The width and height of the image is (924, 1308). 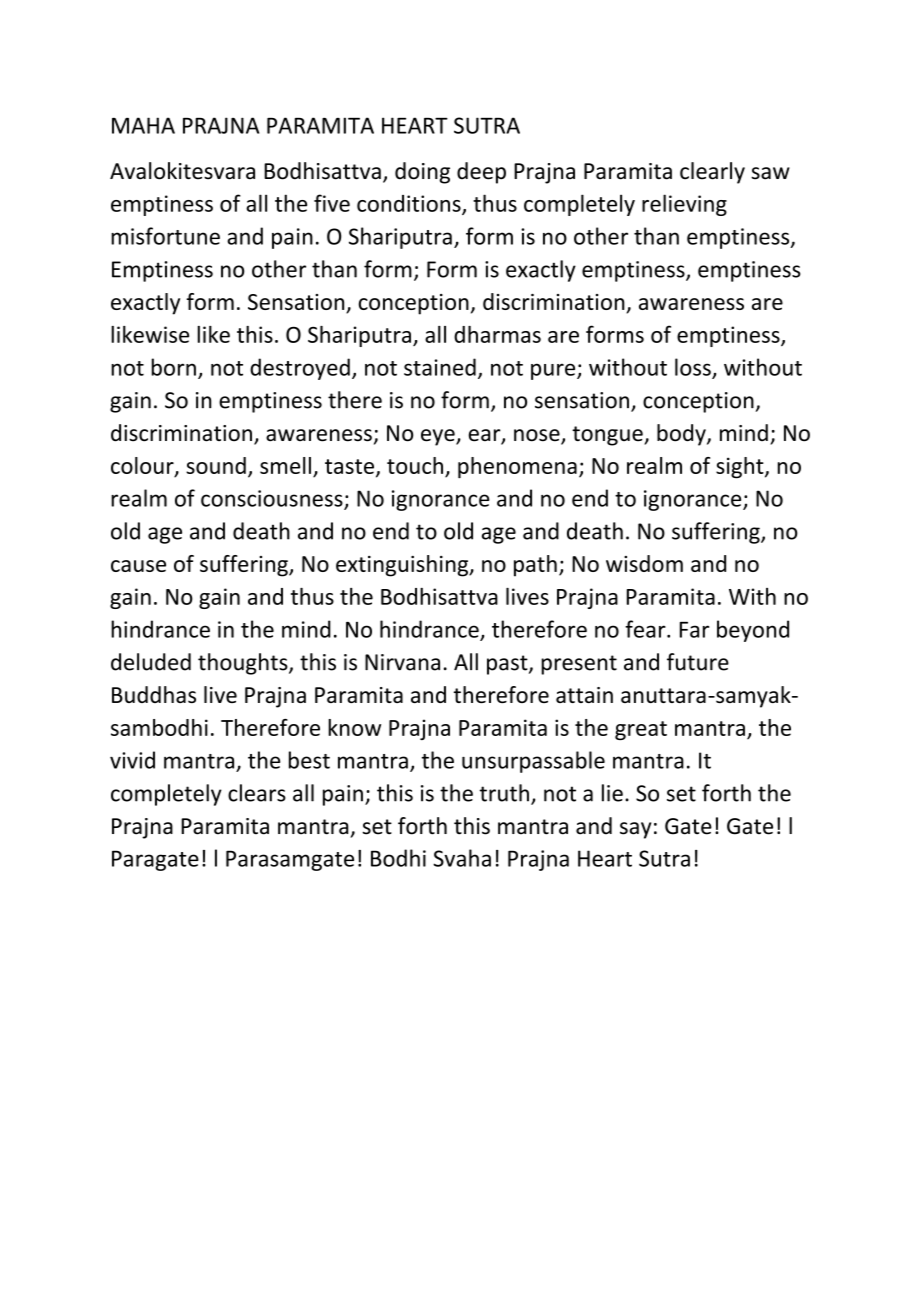 I want to click on born, so click(x=173, y=367).
